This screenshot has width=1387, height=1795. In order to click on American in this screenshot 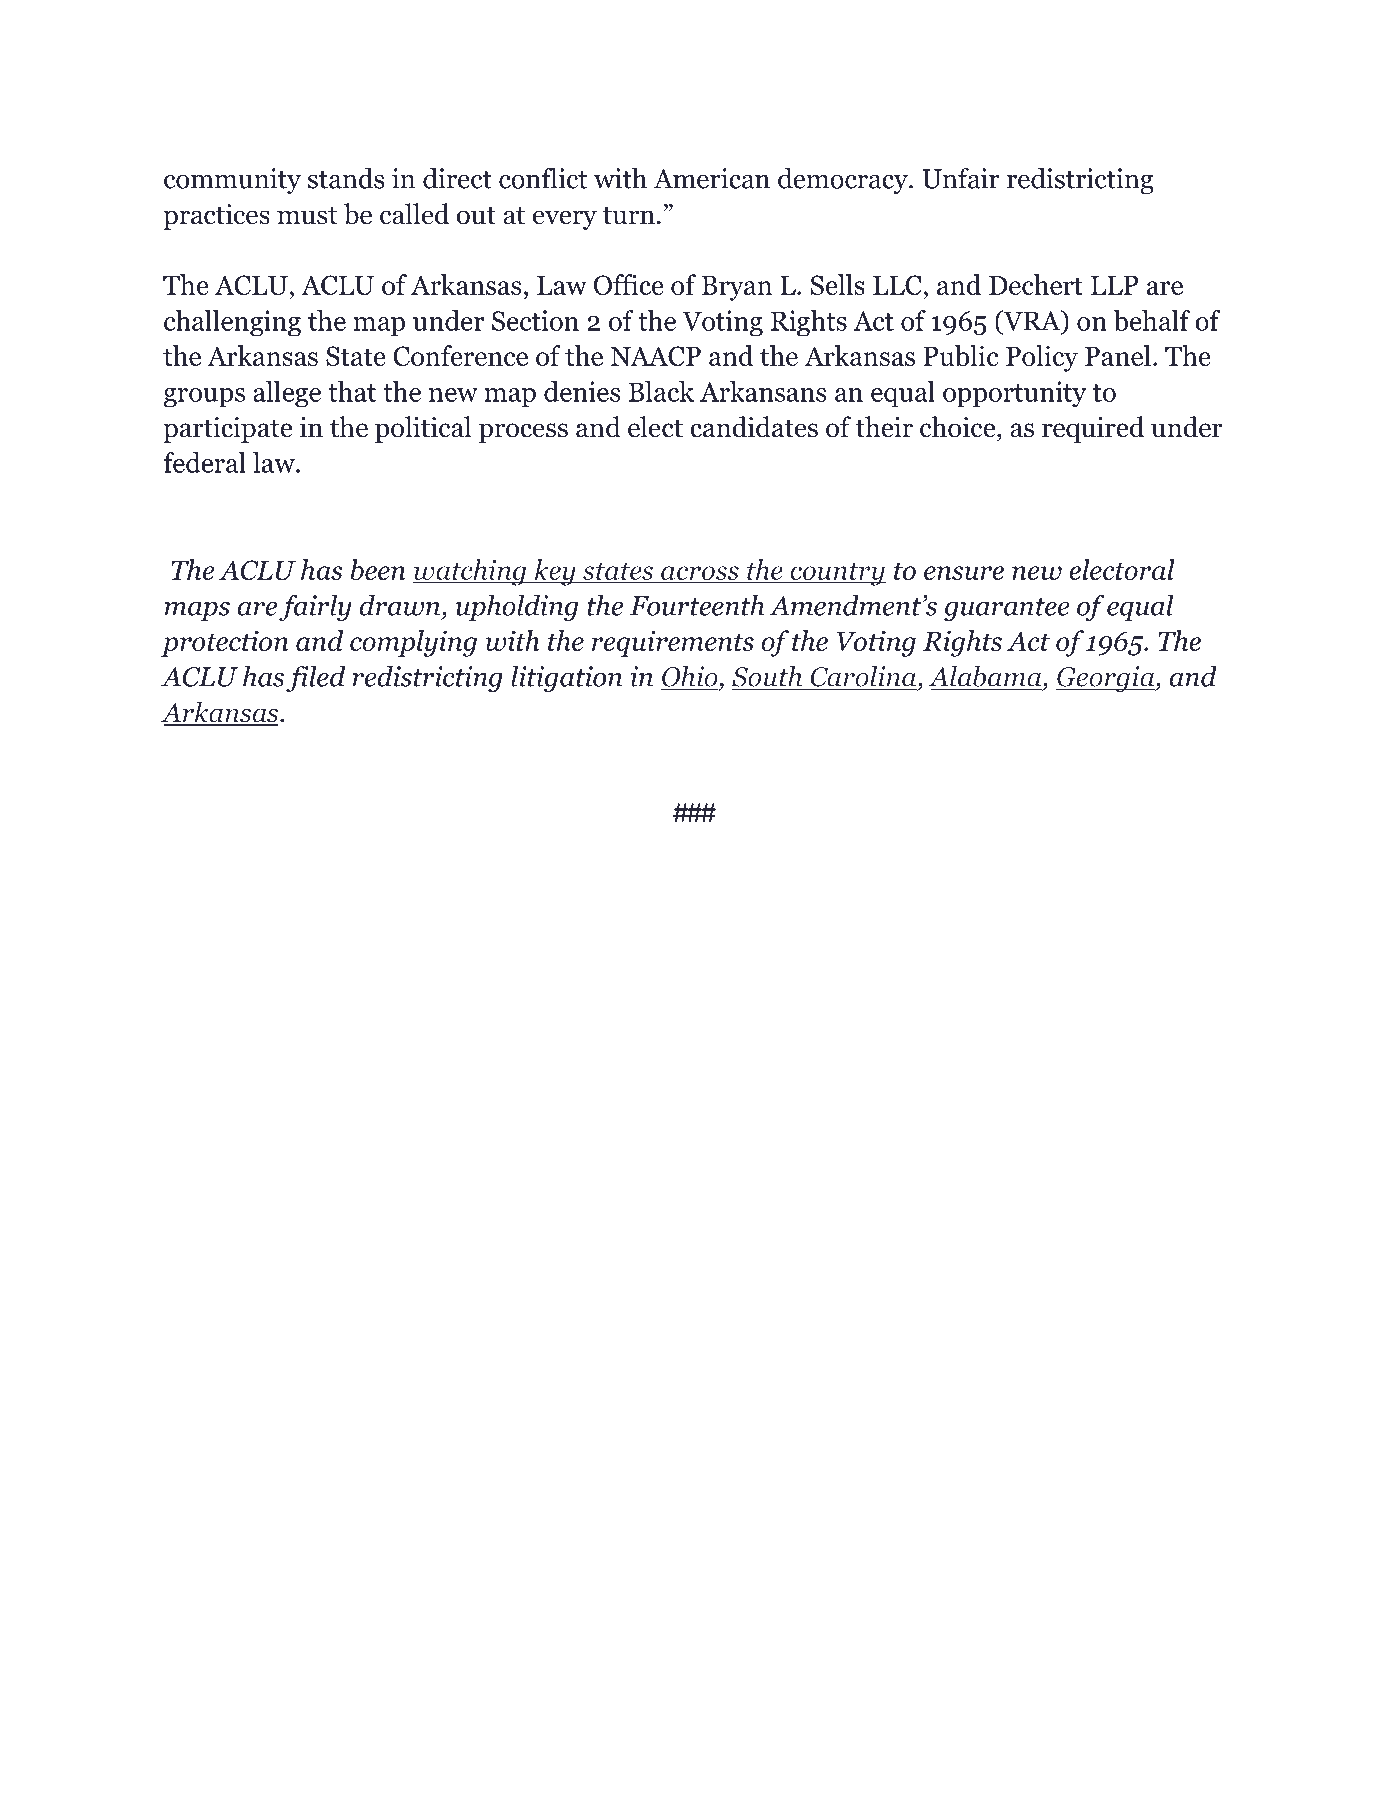, I will do `click(712, 178)`.
